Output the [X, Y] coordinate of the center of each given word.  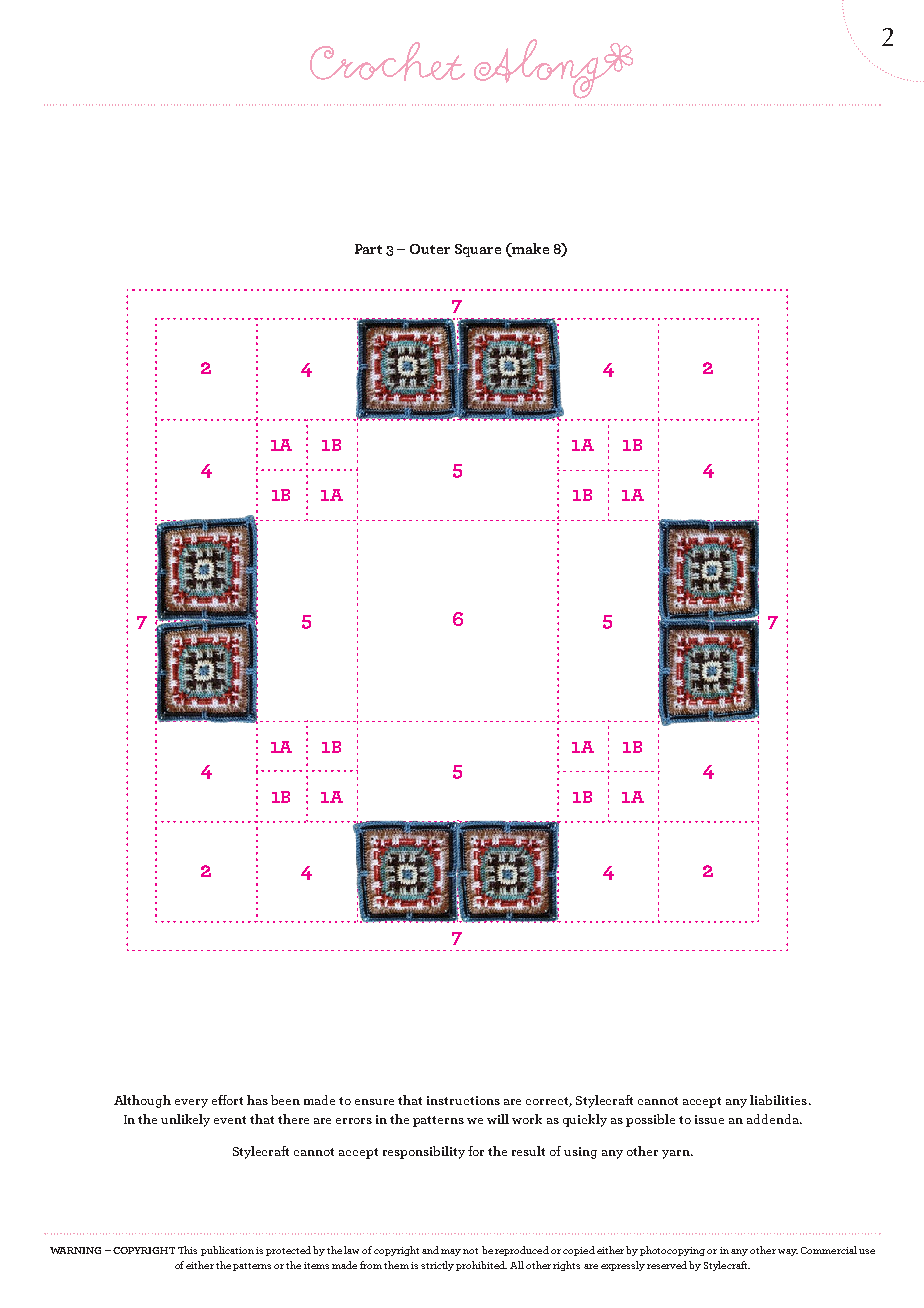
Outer [430, 249]
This [187, 1250]
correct [549, 1102]
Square [478, 250]
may [451, 1252]
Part [368, 249]
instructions [463, 1100]
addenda [774, 1119]
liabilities [780, 1100]
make [530, 248]
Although [142, 1101]
